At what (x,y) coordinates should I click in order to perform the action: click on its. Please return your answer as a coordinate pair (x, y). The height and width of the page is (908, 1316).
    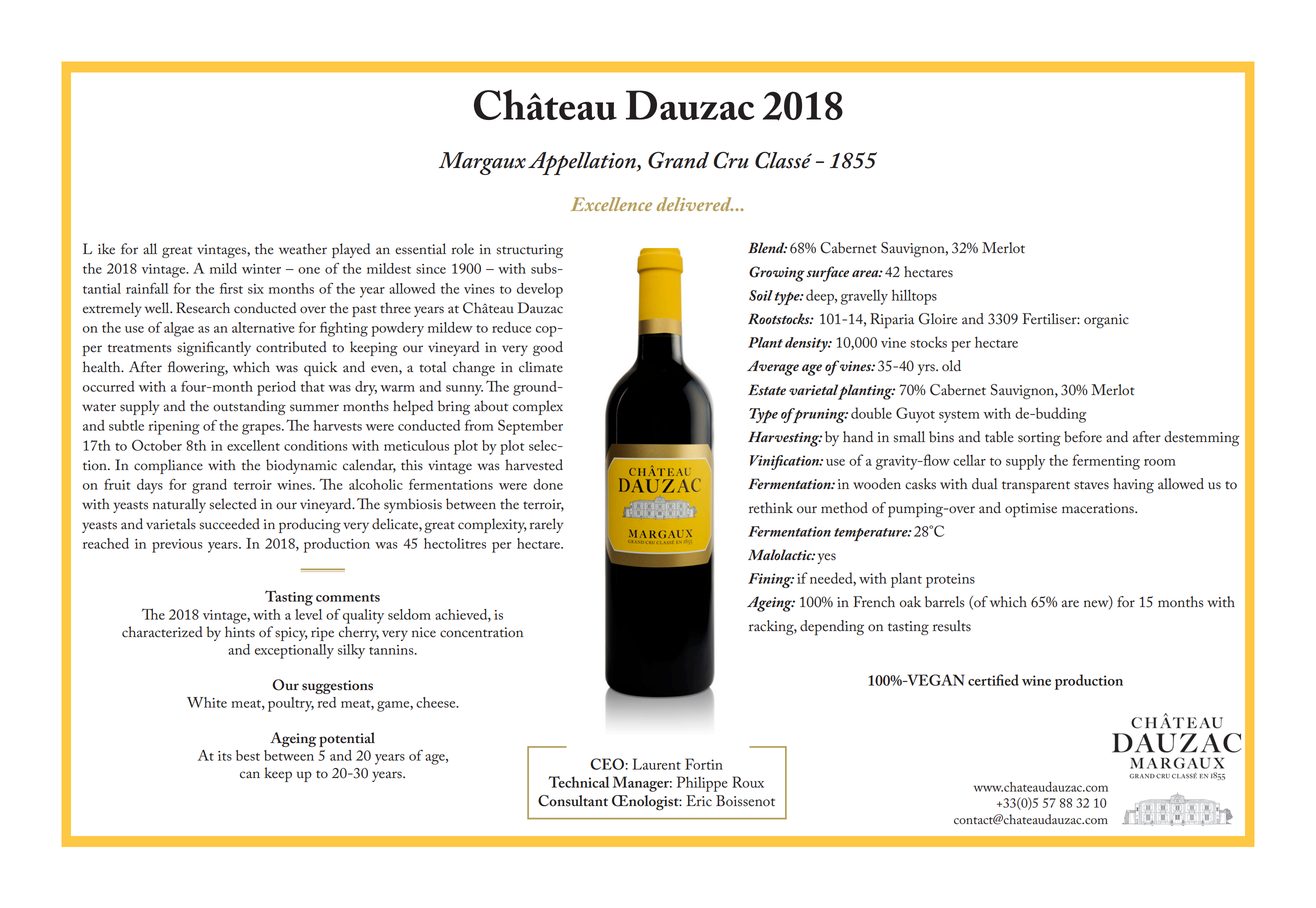
    Looking at the image, I should click on (225, 756).
